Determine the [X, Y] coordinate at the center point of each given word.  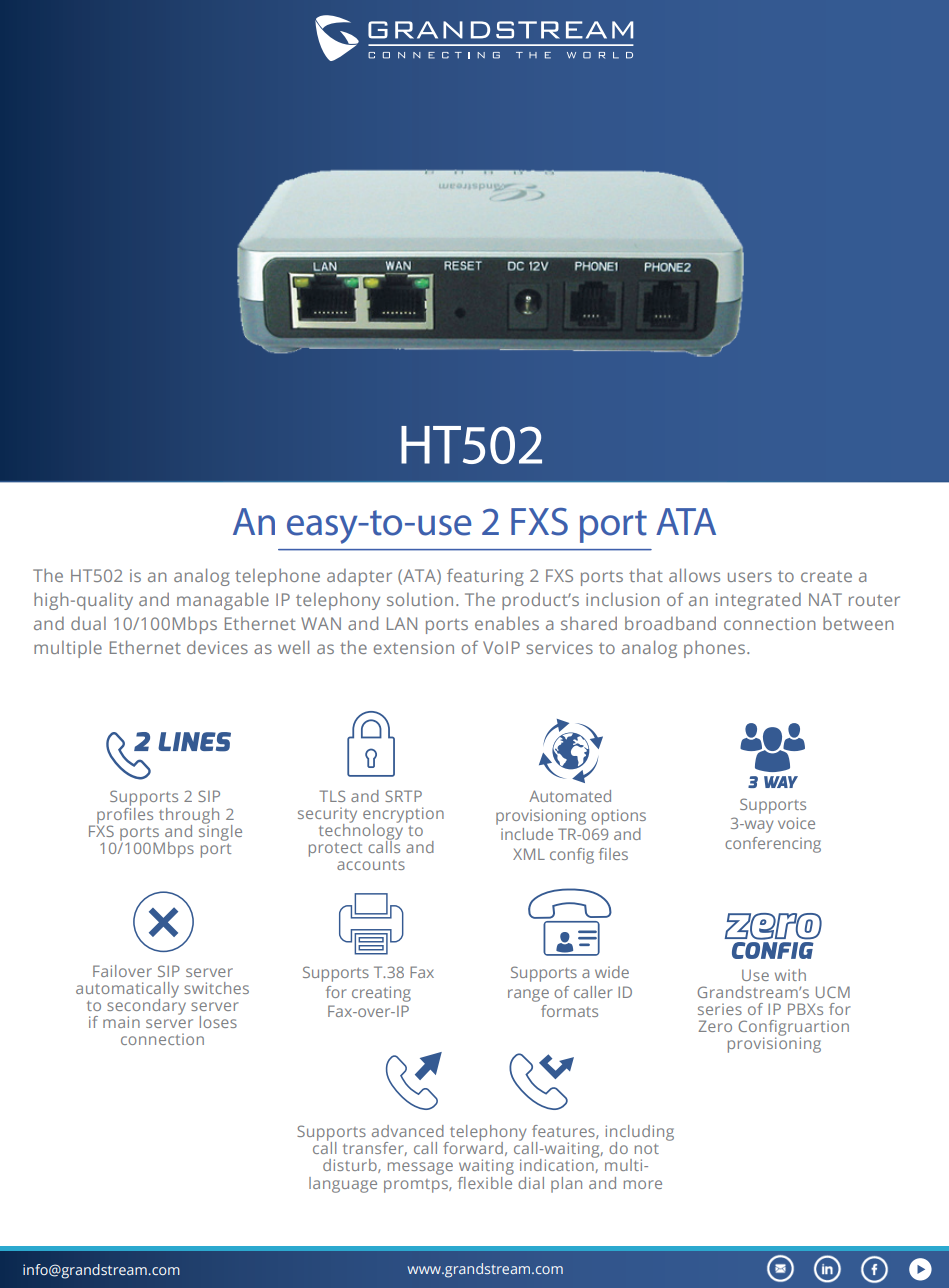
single [220, 831]
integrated [758, 601]
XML [529, 854]
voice [796, 823]
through [189, 817]
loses [218, 1022]
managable [223, 601]
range [528, 995]
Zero [715, 1026]
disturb [351, 1166]
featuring [485, 577]
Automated [570, 796]
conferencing [773, 845]
